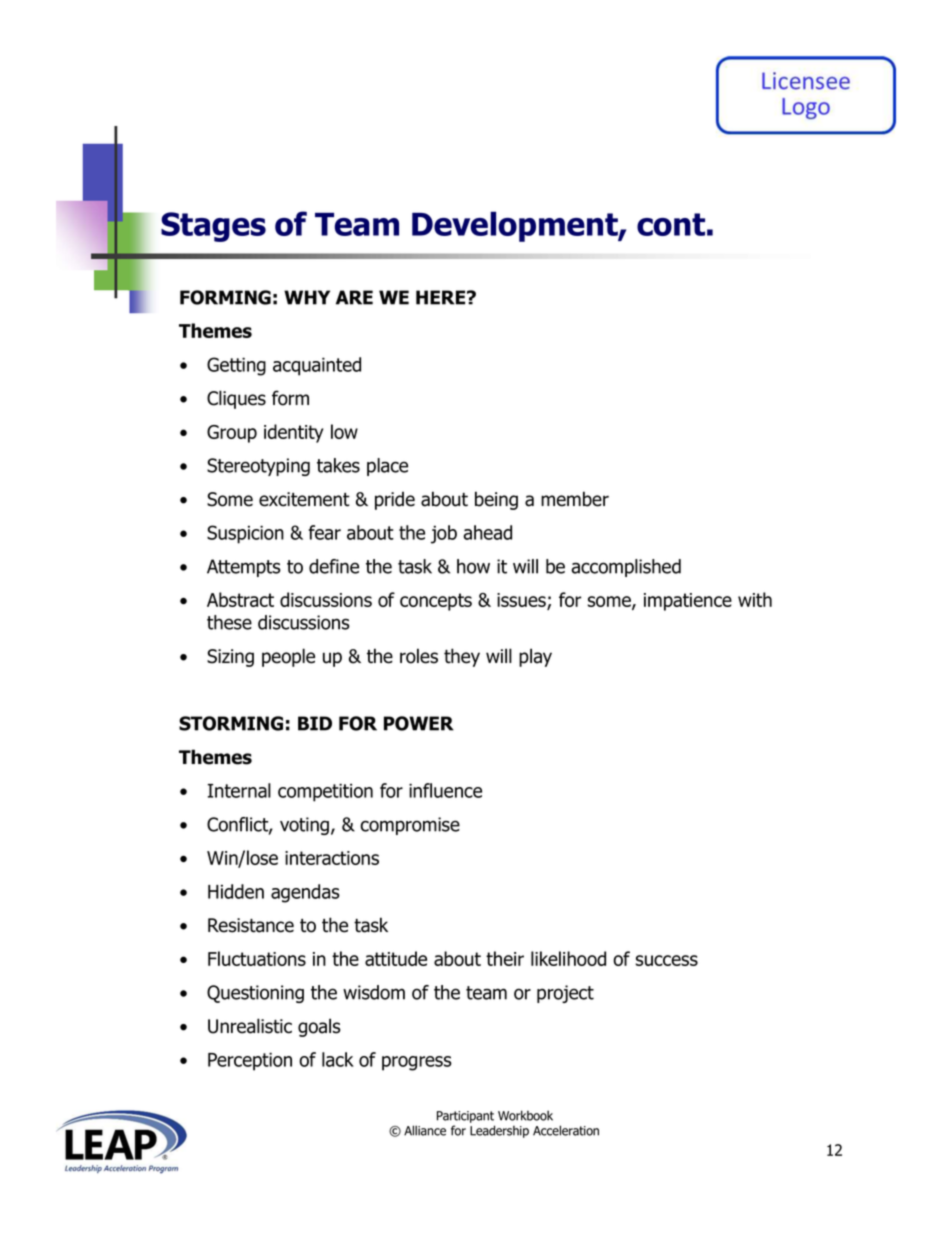 The height and width of the screenshot is (1233, 952). Describe the element at coordinates (688, 602) in the screenshot. I see `impatience` at that location.
